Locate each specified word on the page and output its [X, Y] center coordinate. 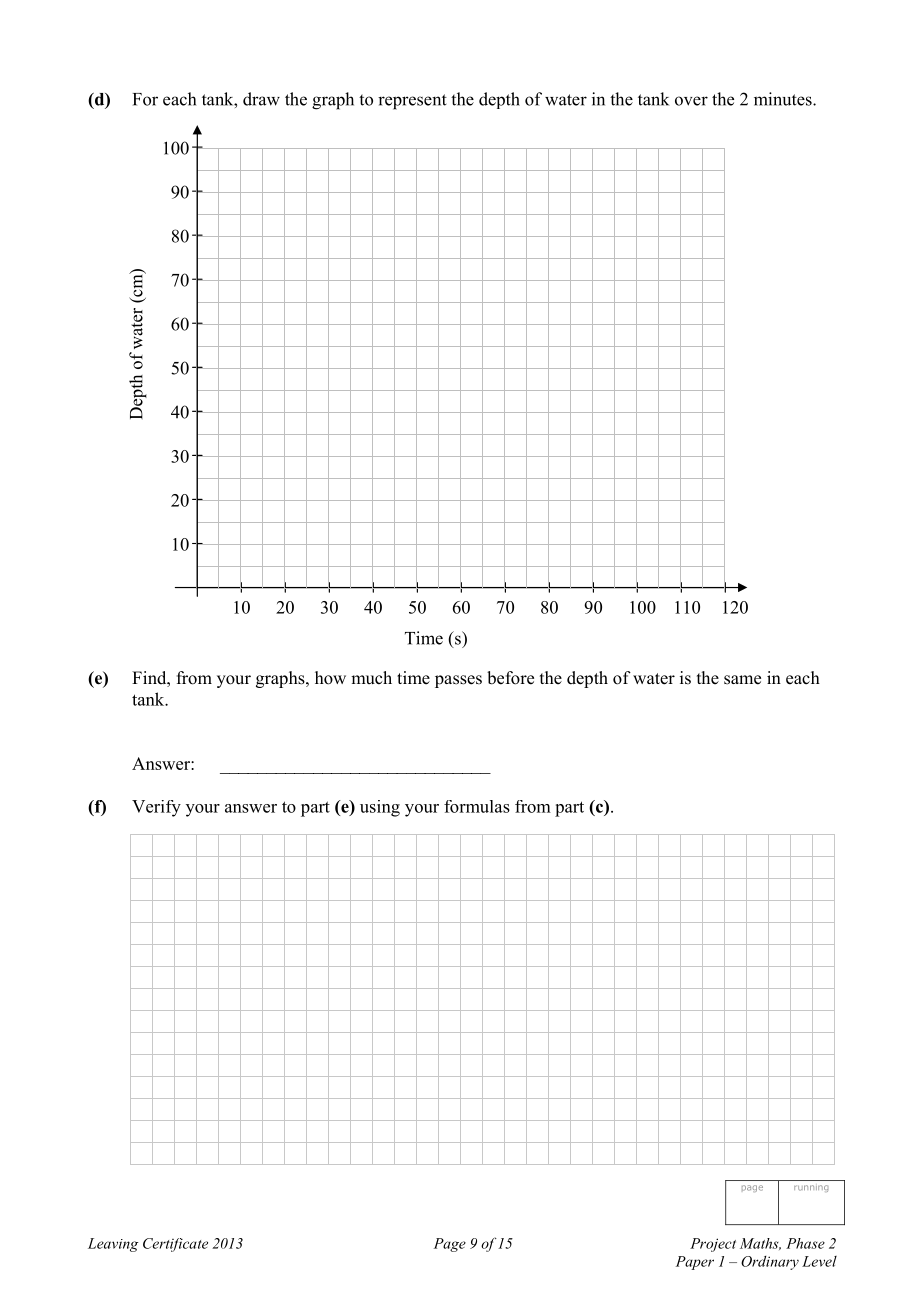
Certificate [175, 1245]
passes [458, 681]
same [742, 680]
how [330, 678]
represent [412, 102]
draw [261, 99]
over [691, 101]
